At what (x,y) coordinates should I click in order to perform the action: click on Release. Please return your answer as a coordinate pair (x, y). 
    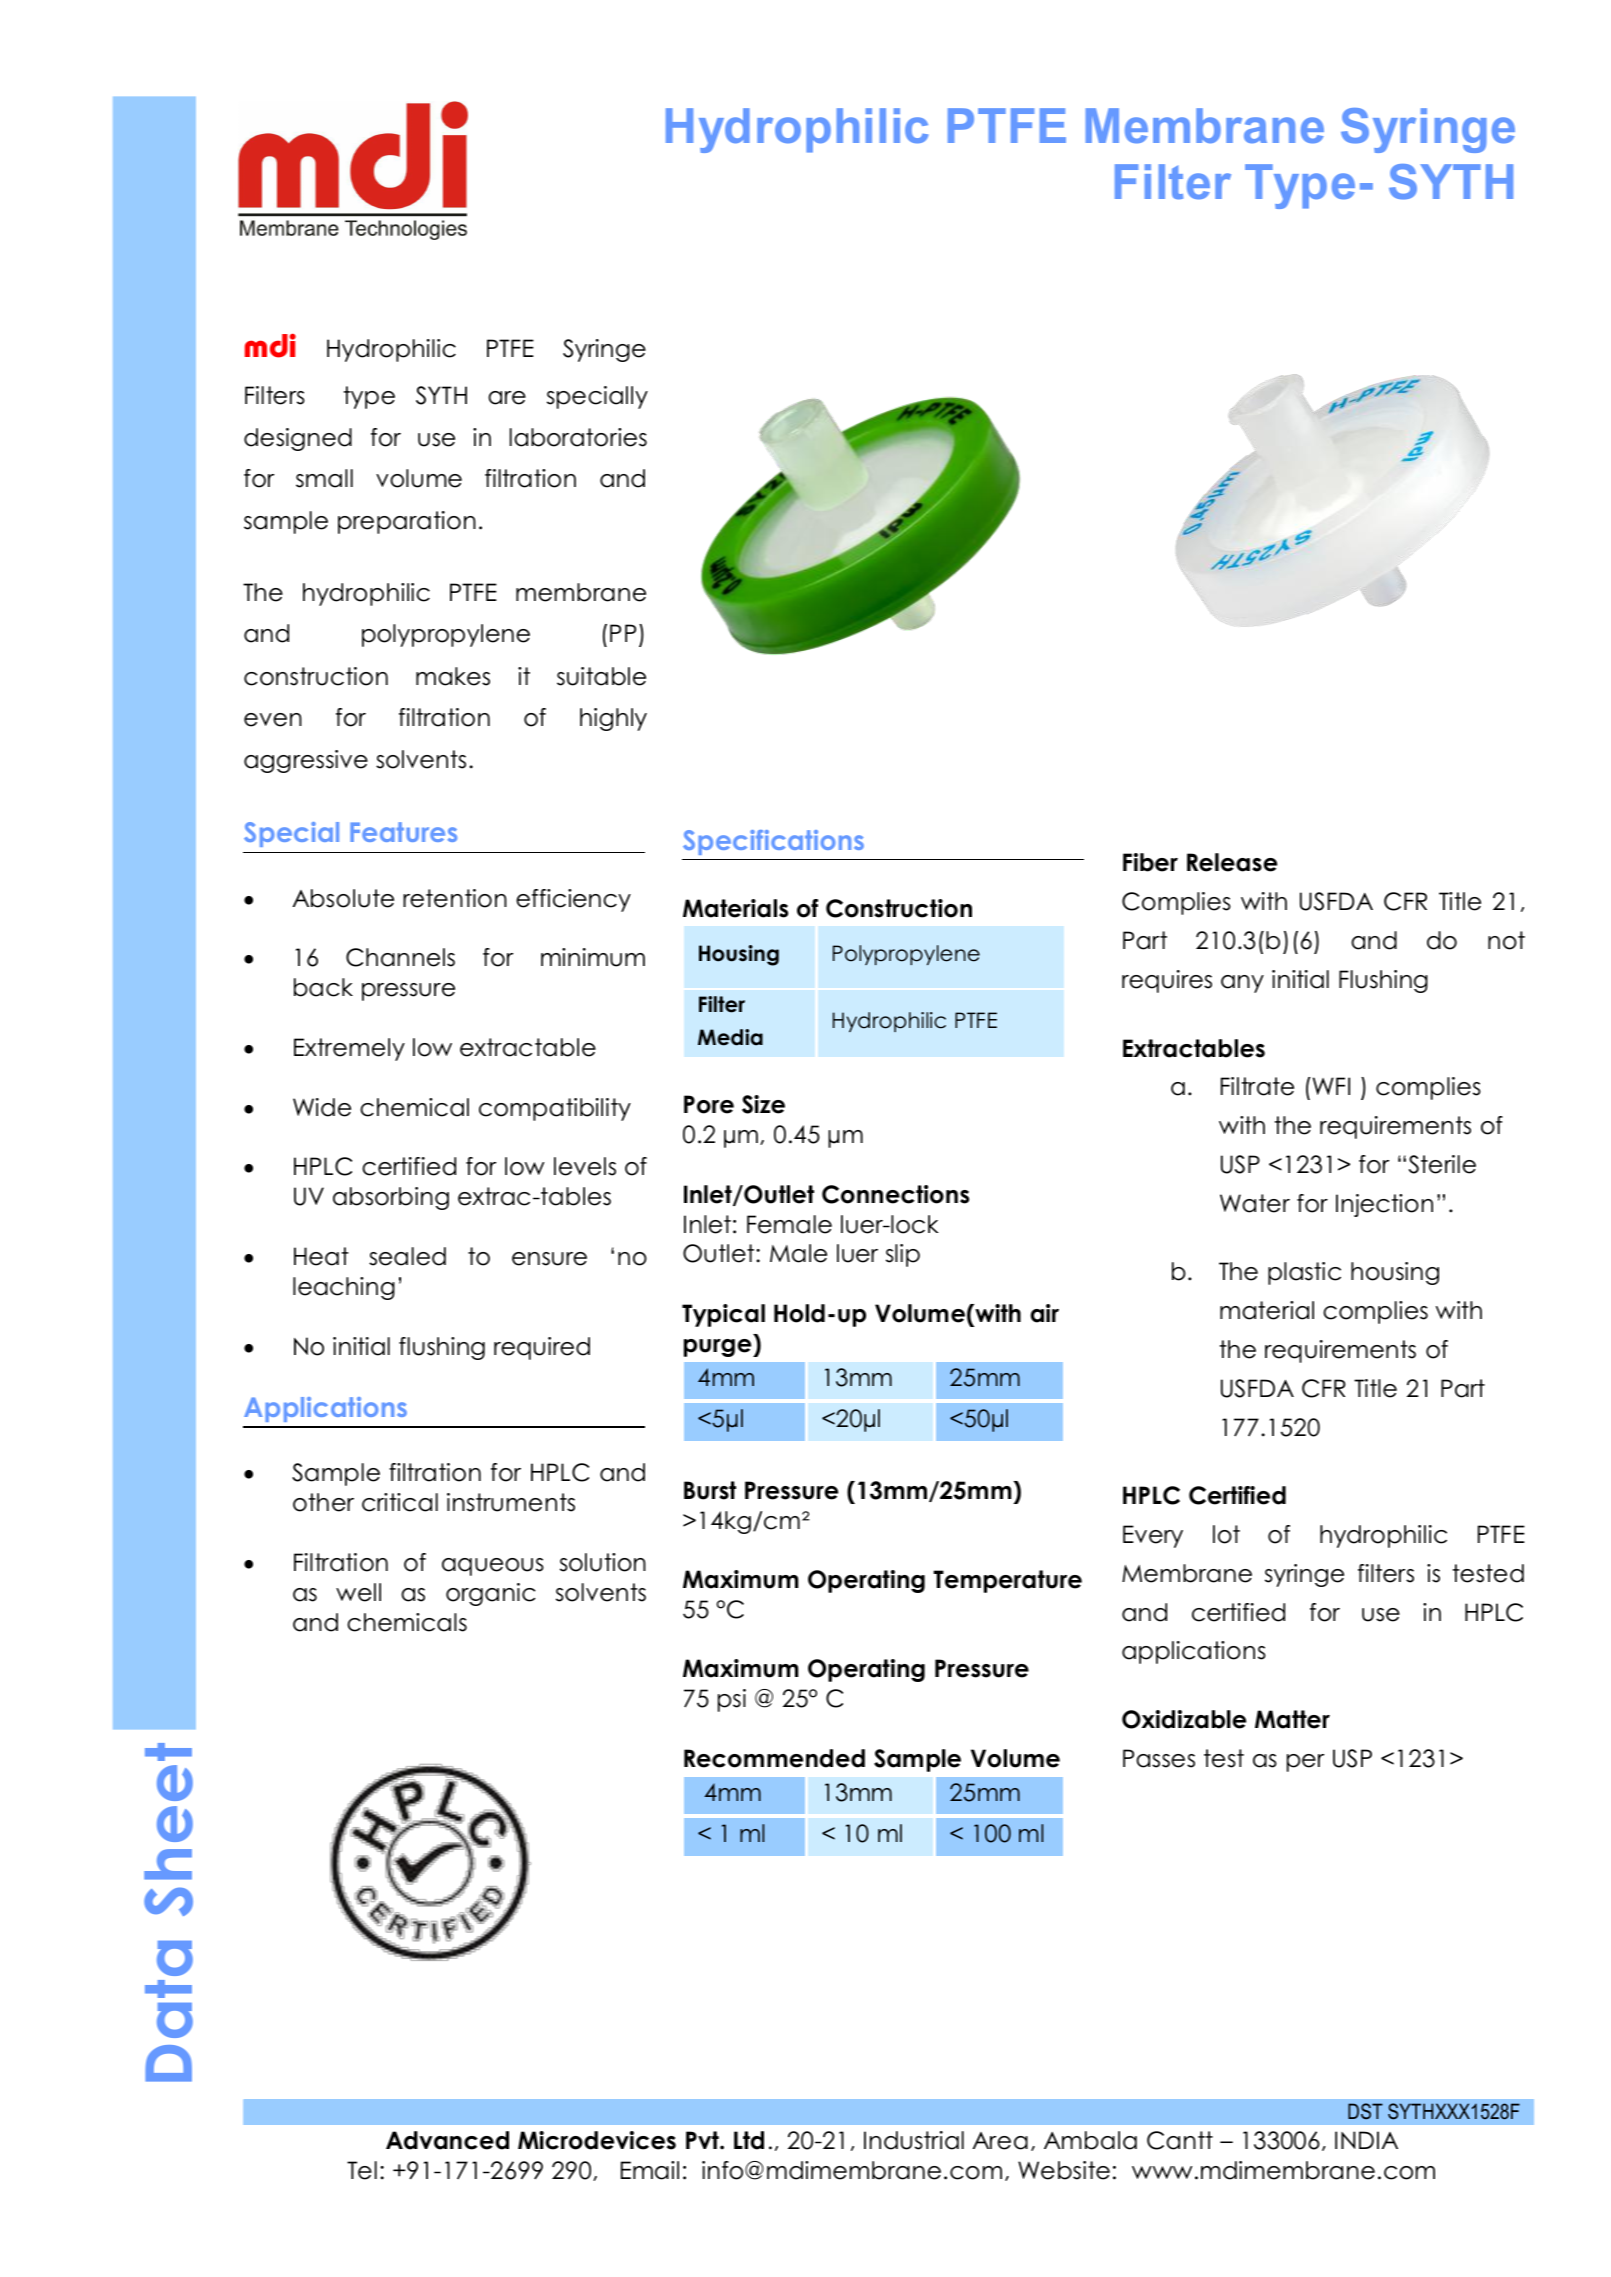
    Looking at the image, I should click on (1232, 862).
